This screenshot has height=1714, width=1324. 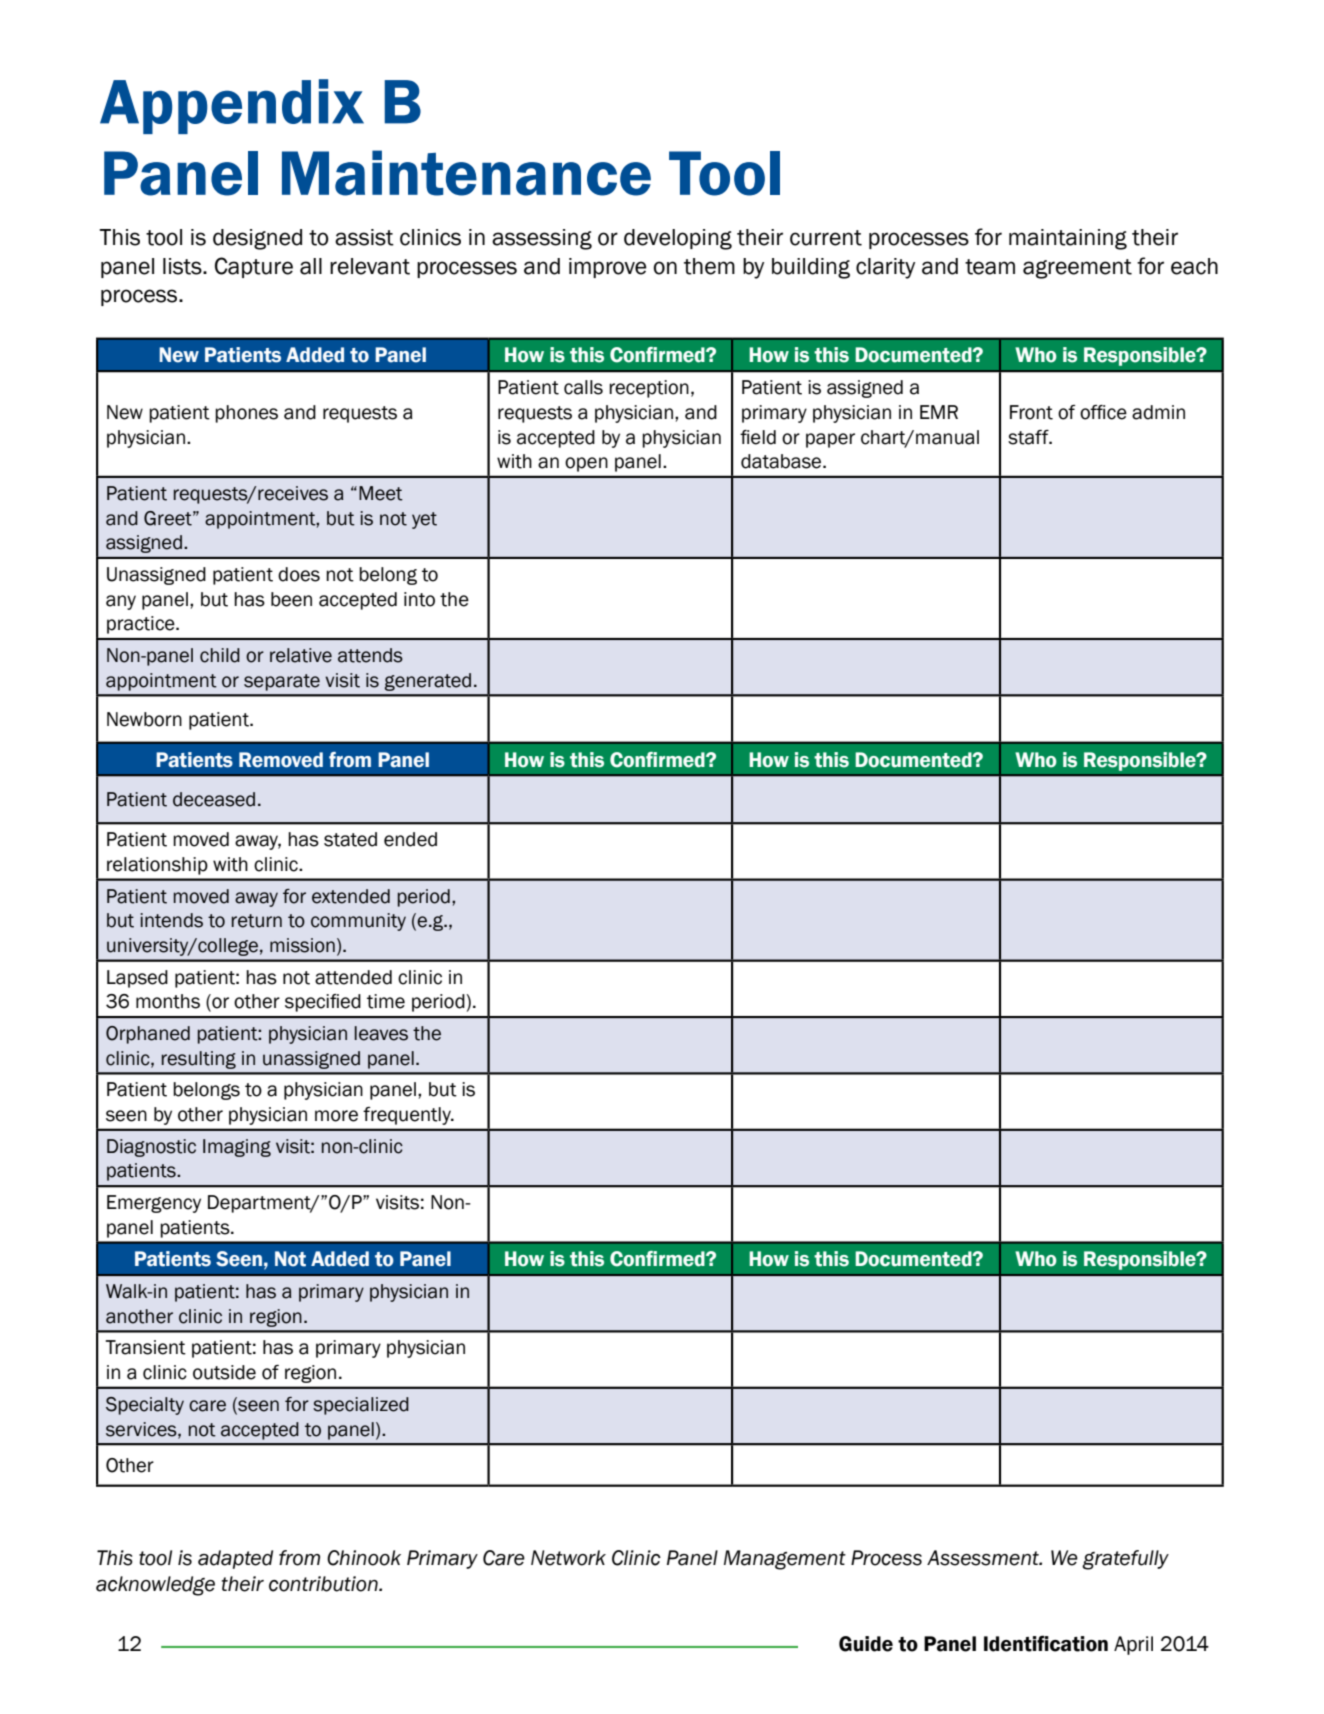 What do you see at coordinates (1125, 1560) in the screenshot?
I see `gratefully` at bounding box center [1125, 1560].
